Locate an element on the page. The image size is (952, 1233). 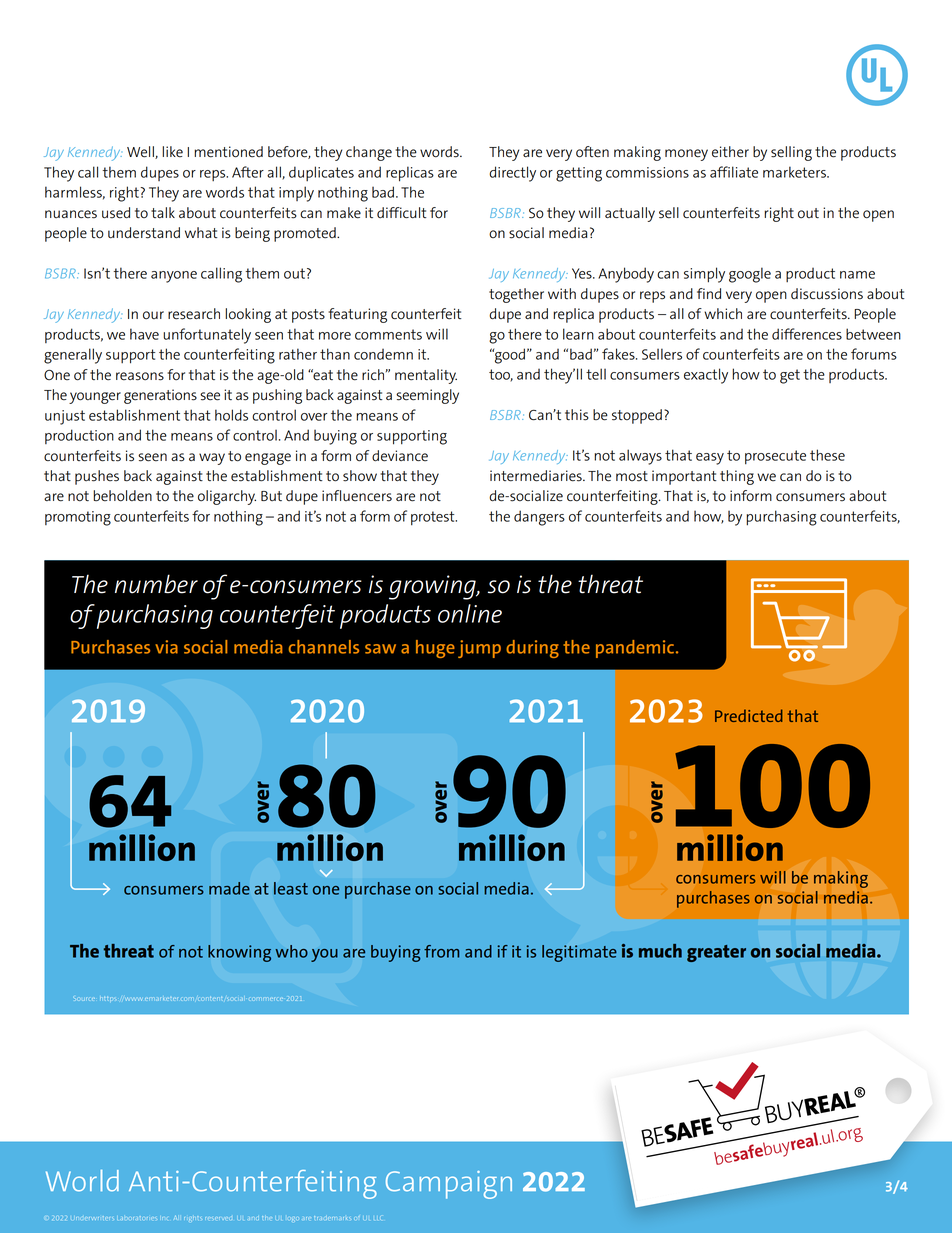
much is located at coordinates (660, 951).
